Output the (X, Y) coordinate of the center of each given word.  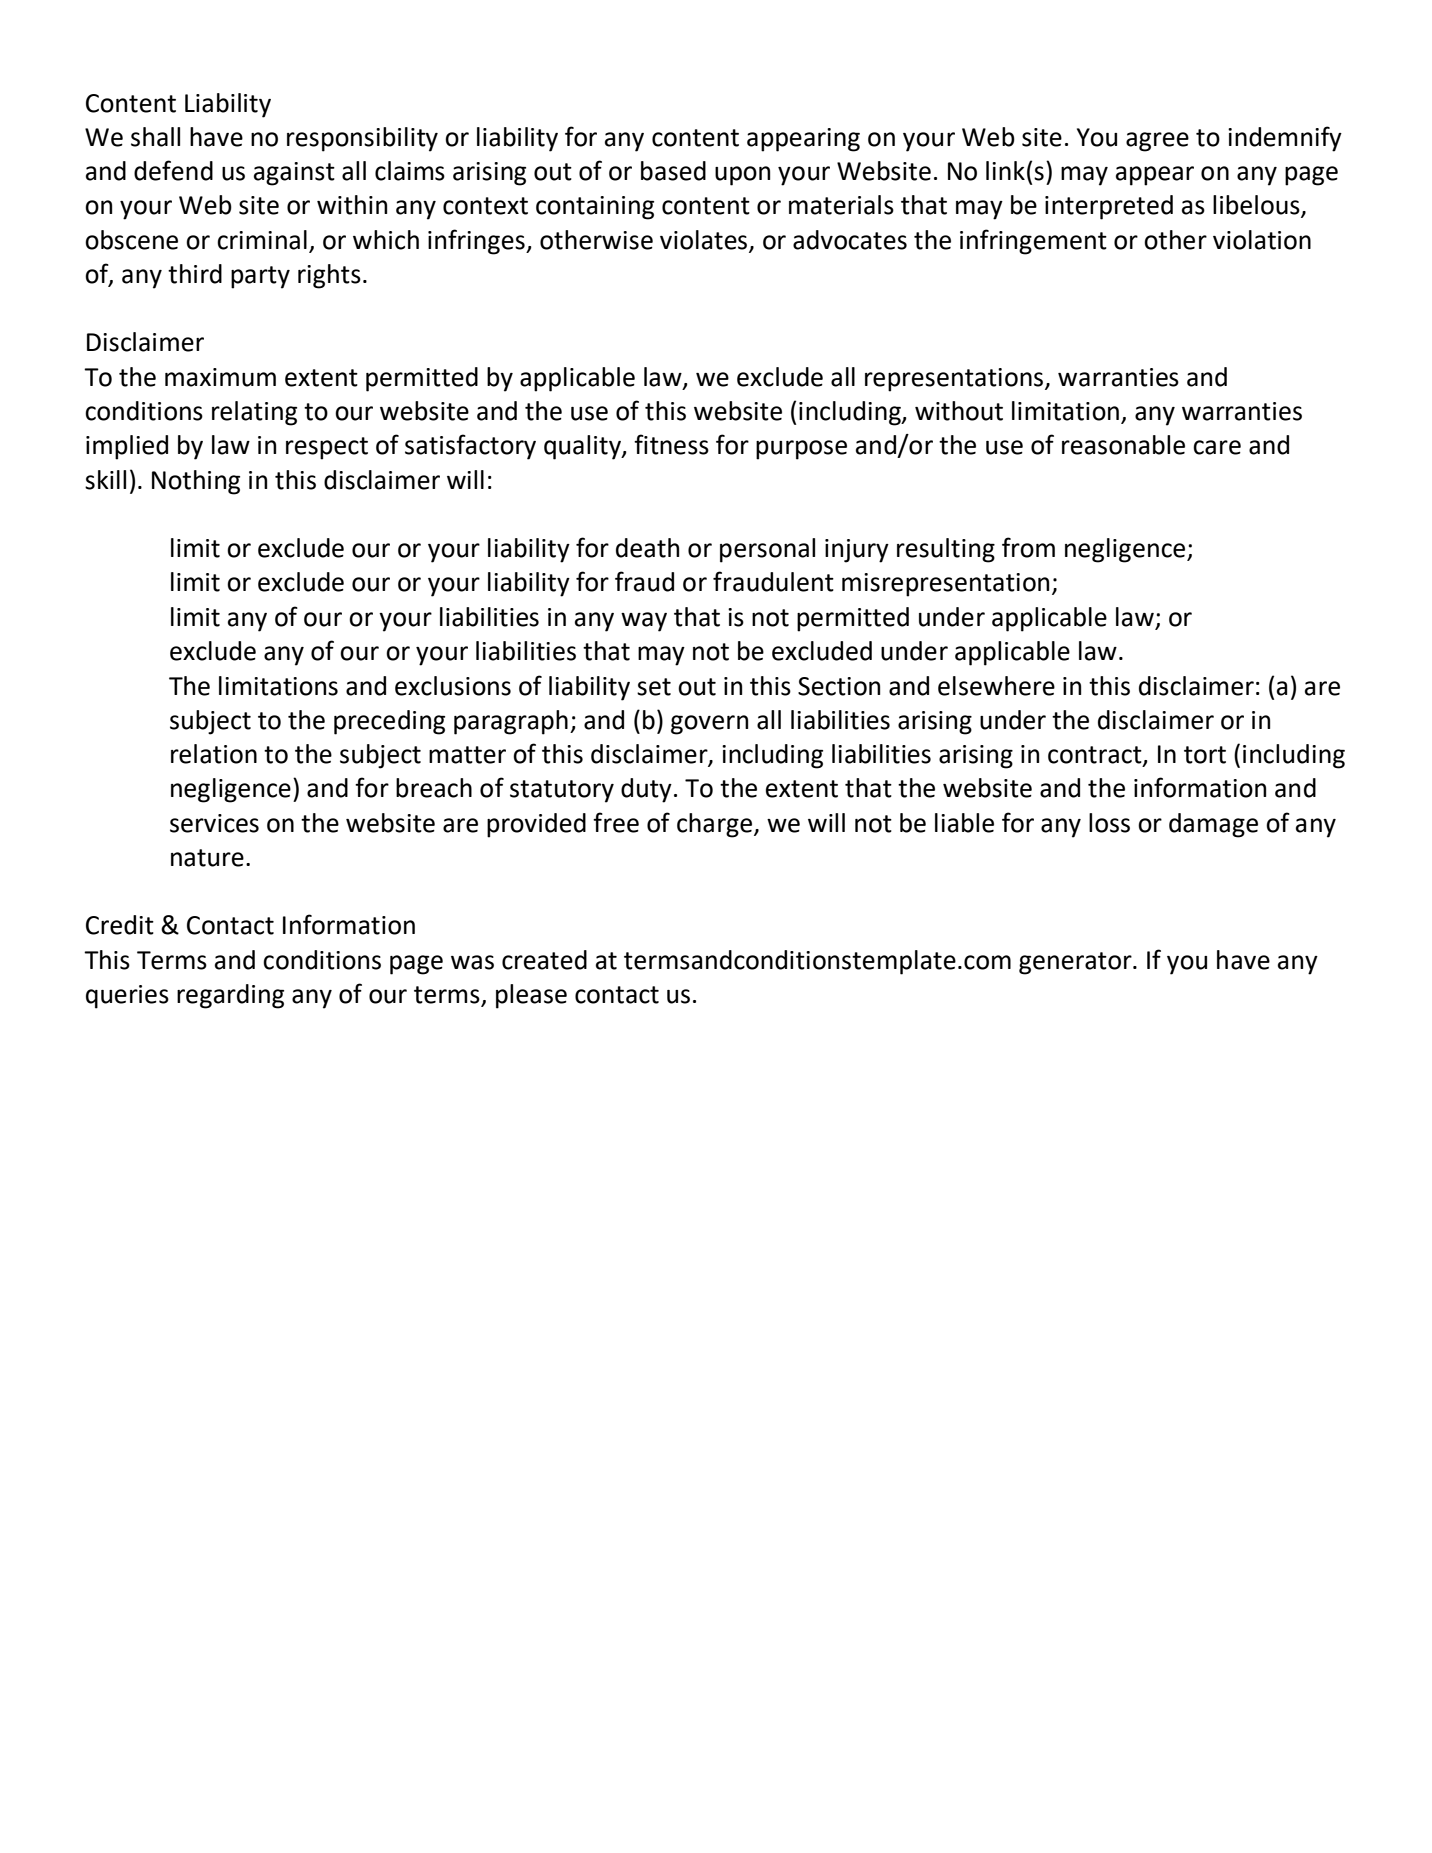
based (673, 171)
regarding (230, 996)
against (294, 174)
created (544, 960)
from (1028, 547)
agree (1157, 142)
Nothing (196, 482)
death (647, 548)
